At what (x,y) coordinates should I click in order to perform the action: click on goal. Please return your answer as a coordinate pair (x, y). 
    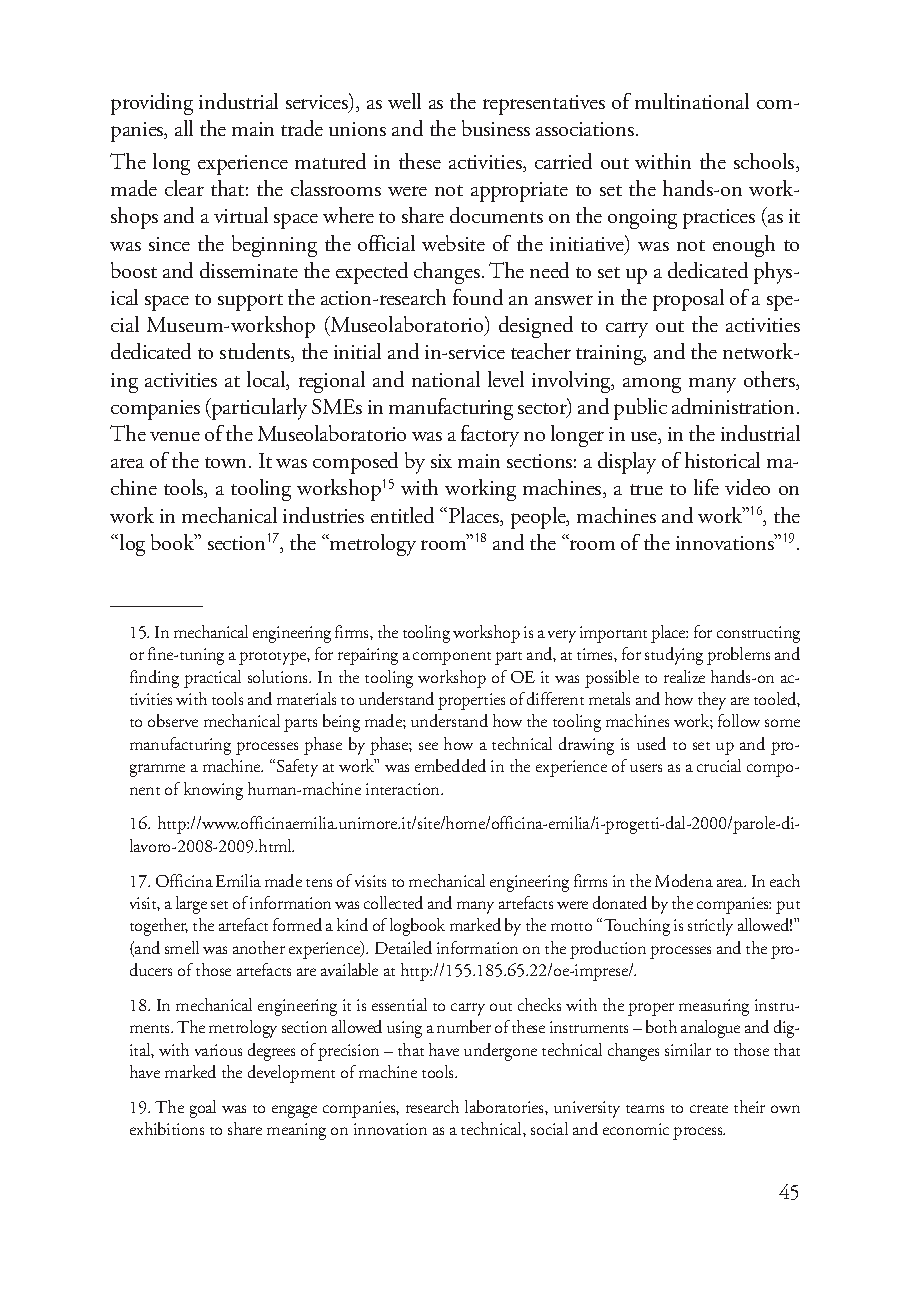
    Looking at the image, I should click on (203, 1109).
